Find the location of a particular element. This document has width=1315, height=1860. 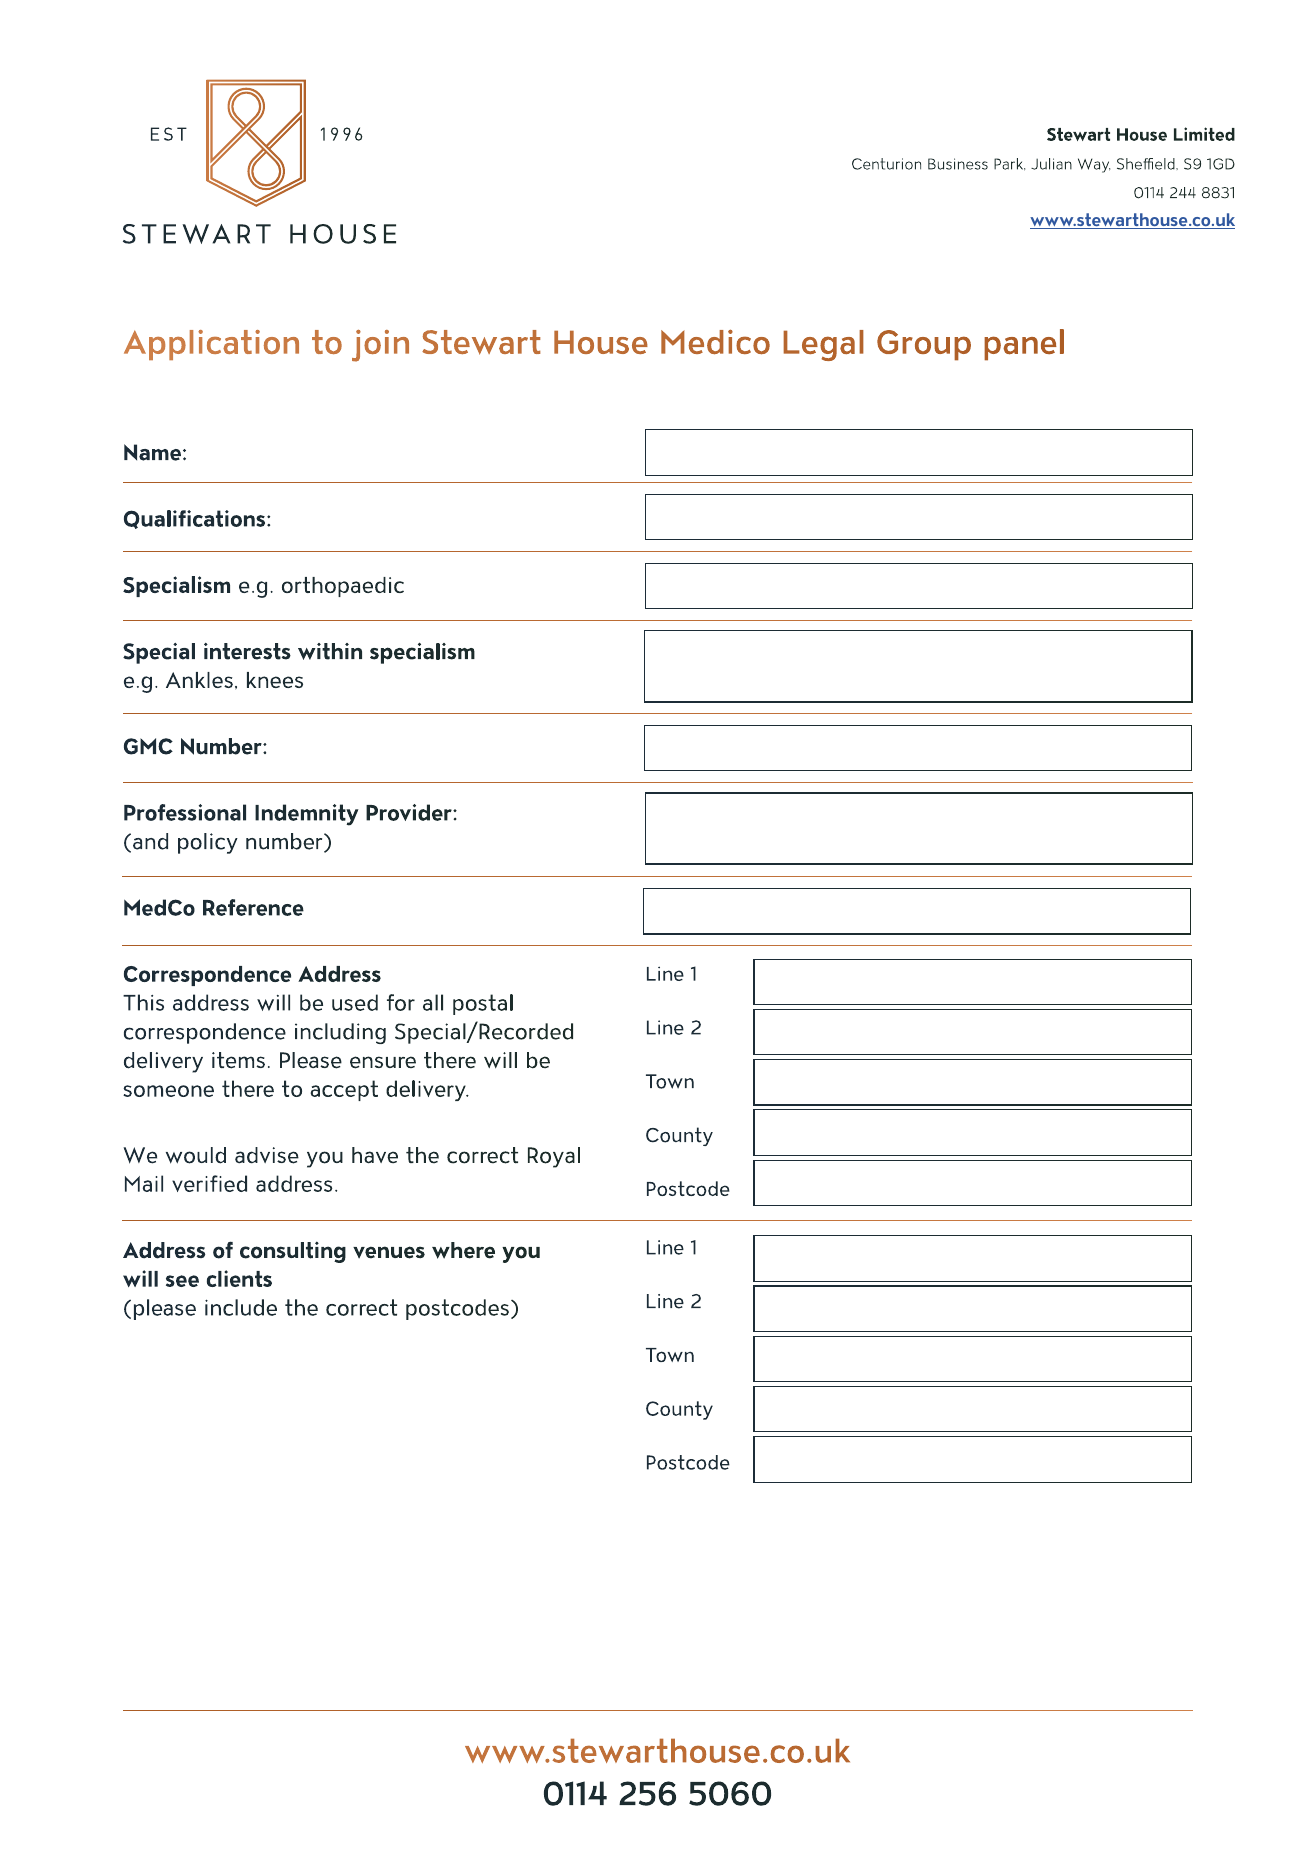

used is located at coordinates (355, 1002).
